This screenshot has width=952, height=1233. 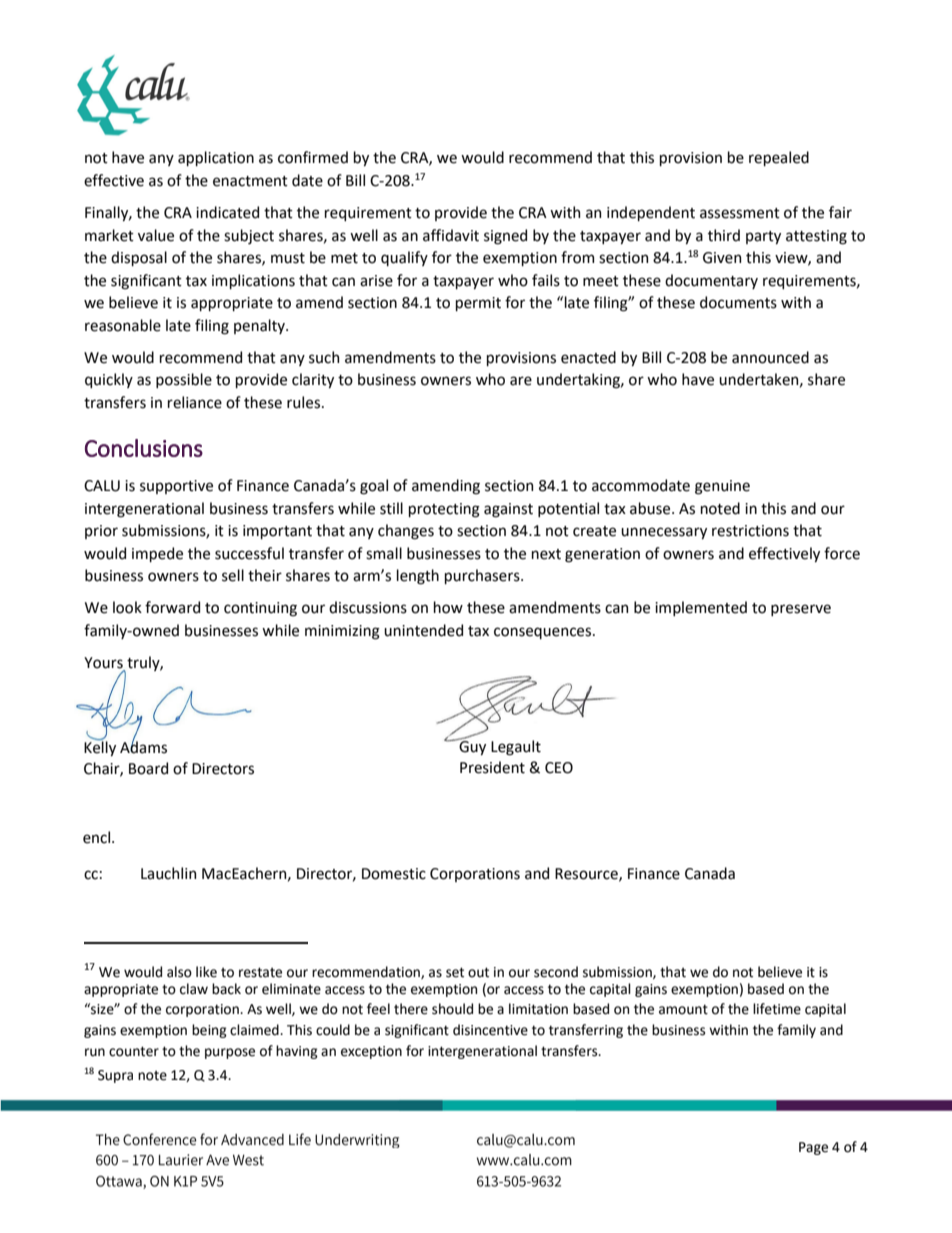 What do you see at coordinates (115, 1076) in the screenshot?
I see `Supra` at bounding box center [115, 1076].
